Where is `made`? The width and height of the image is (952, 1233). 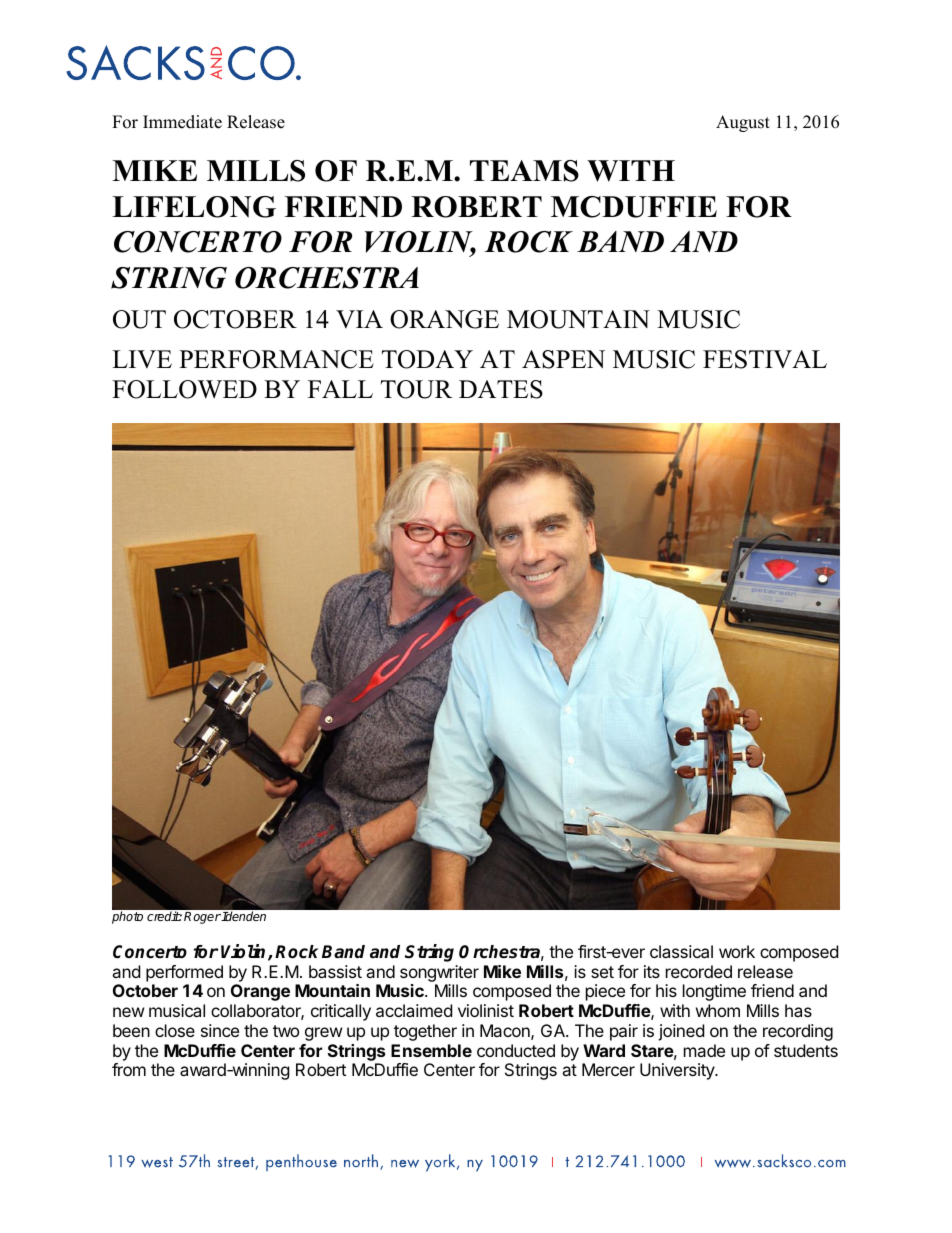
made is located at coordinates (704, 1050).
